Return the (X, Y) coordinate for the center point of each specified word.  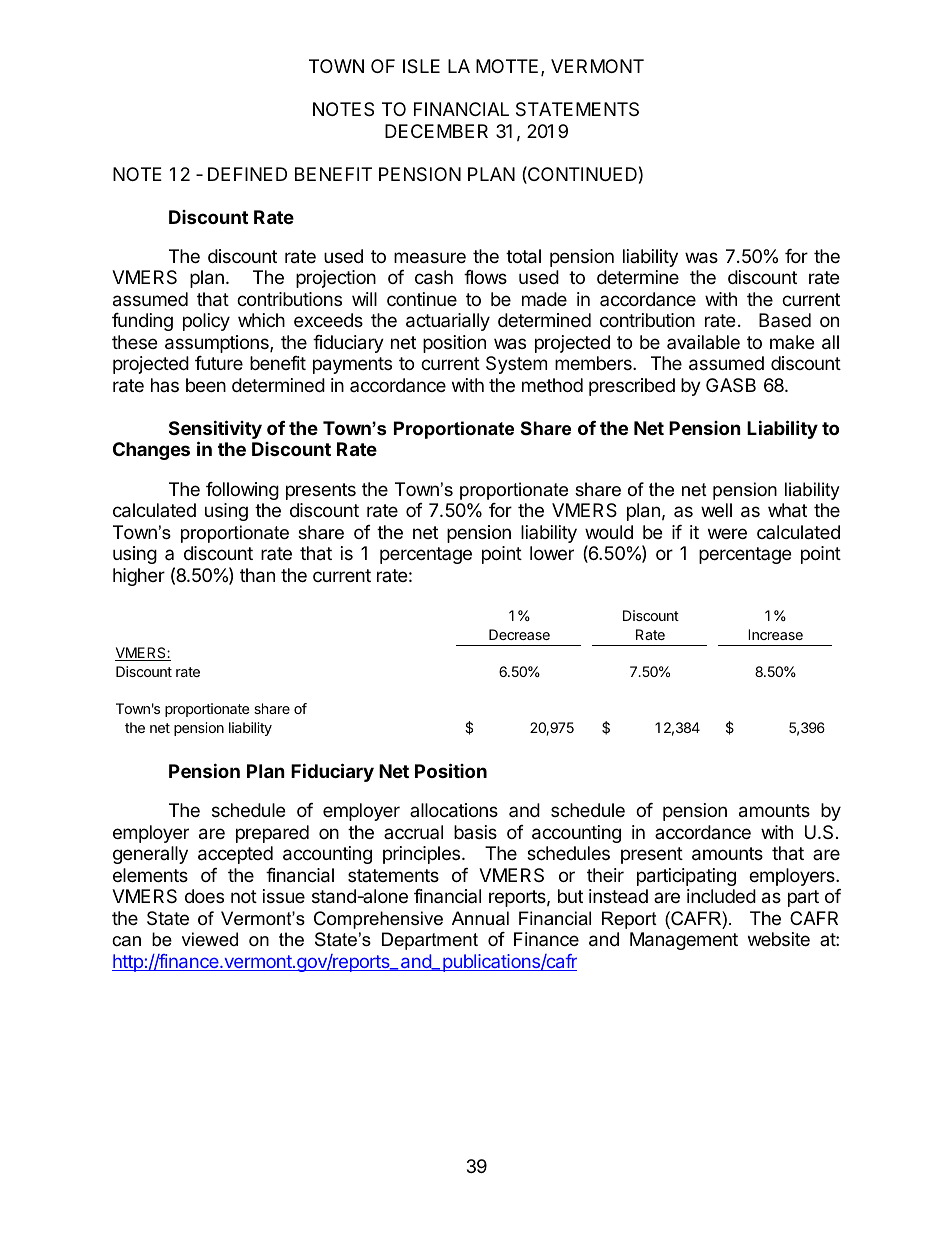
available (703, 342)
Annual (480, 918)
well (716, 510)
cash (434, 277)
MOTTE (507, 66)
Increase (775, 634)
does (204, 896)
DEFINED (247, 174)
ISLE (421, 66)
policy (206, 322)
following (242, 491)
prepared (272, 834)
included (721, 896)
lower (552, 553)
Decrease (519, 634)
